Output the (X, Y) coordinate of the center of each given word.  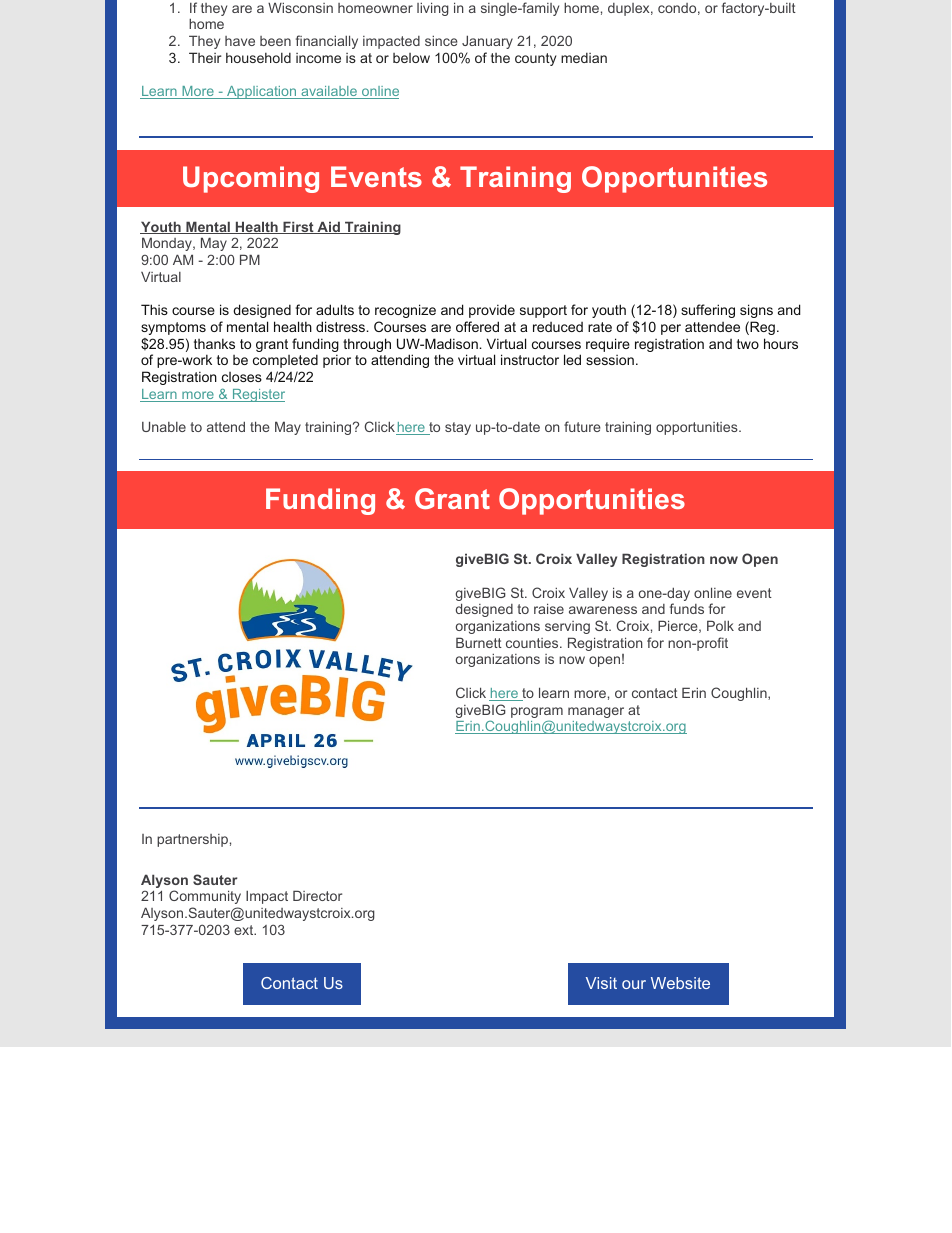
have (240, 41)
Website (680, 983)
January (487, 42)
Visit (601, 983)
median (584, 58)
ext (245, 930)
